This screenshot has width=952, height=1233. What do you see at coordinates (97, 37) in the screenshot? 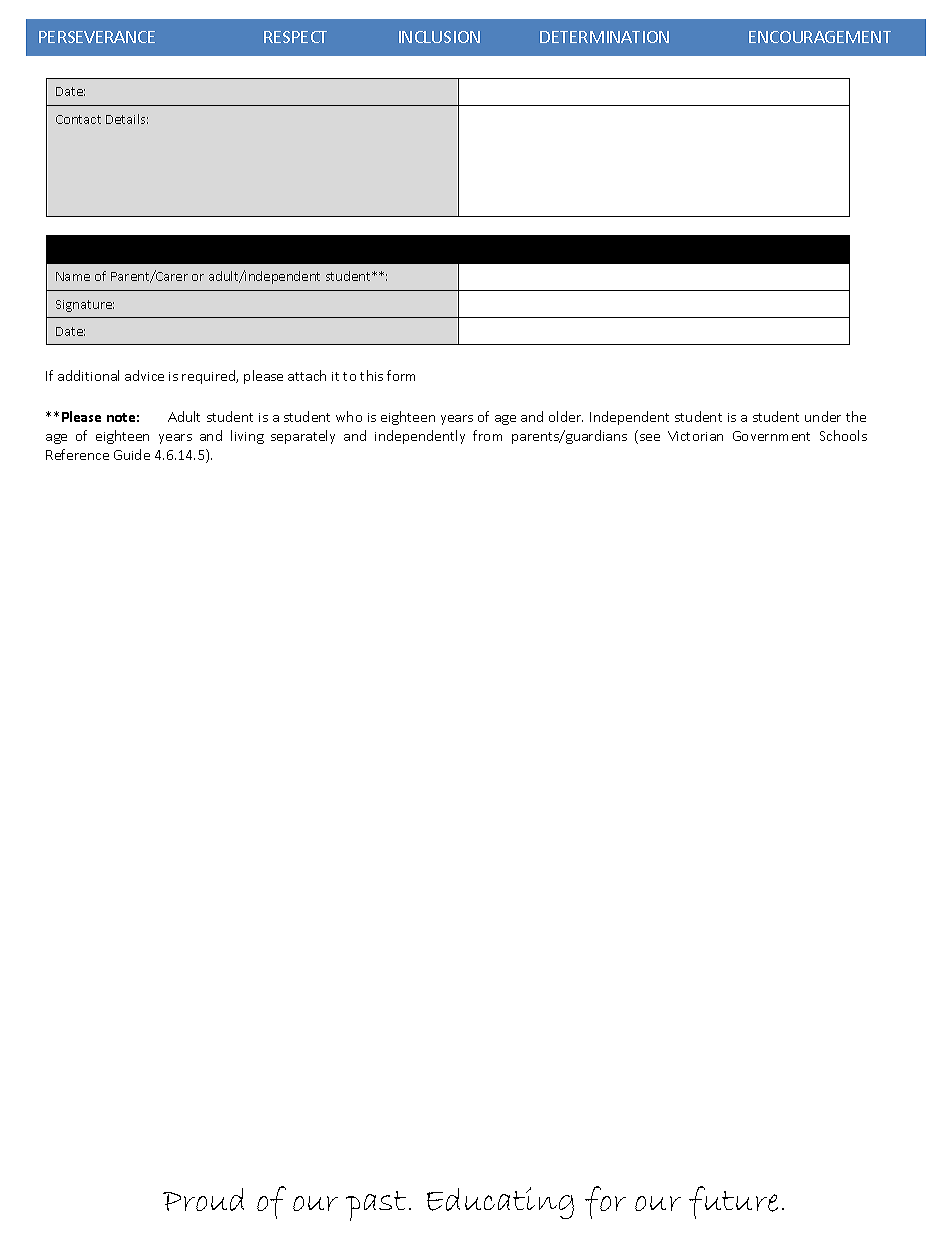
I see `PERSEVERANCE` at bounding box center [97, 37].
